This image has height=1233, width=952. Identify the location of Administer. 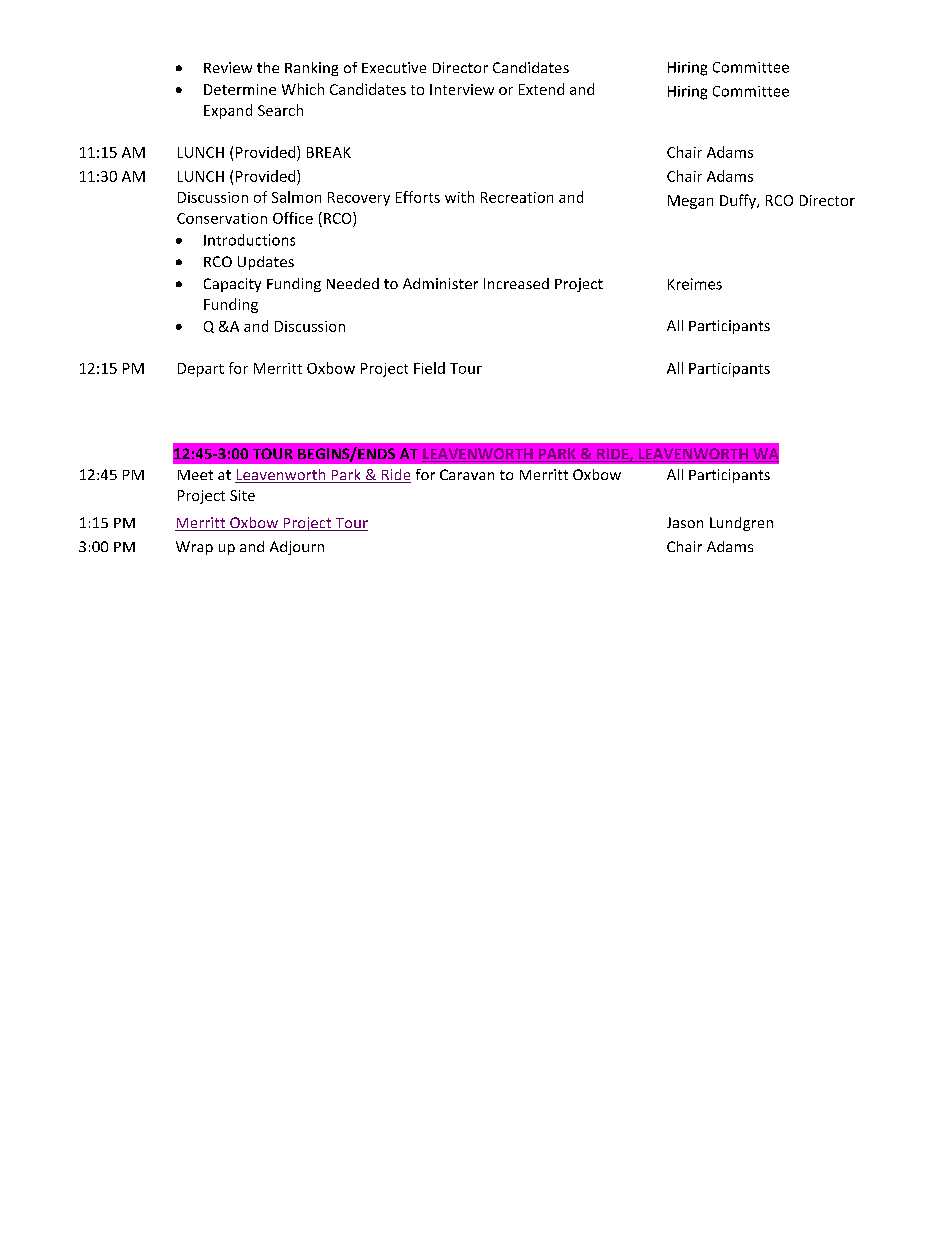
(440, 283).
